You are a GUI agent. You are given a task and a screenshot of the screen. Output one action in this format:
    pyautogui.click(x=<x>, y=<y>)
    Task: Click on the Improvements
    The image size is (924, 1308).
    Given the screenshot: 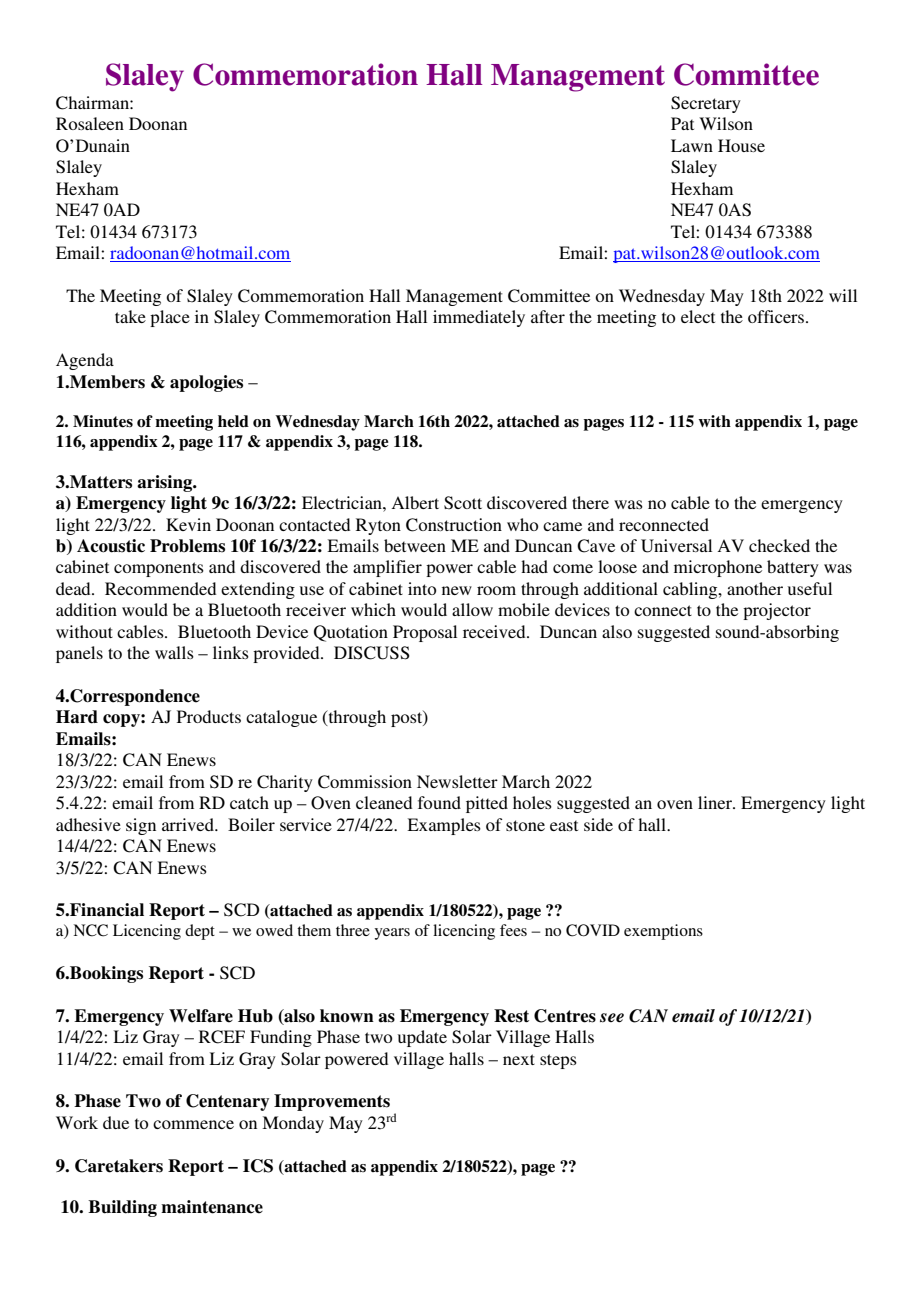 What is the action you would take?
    pyautogui.click(x=332, y=1102)
